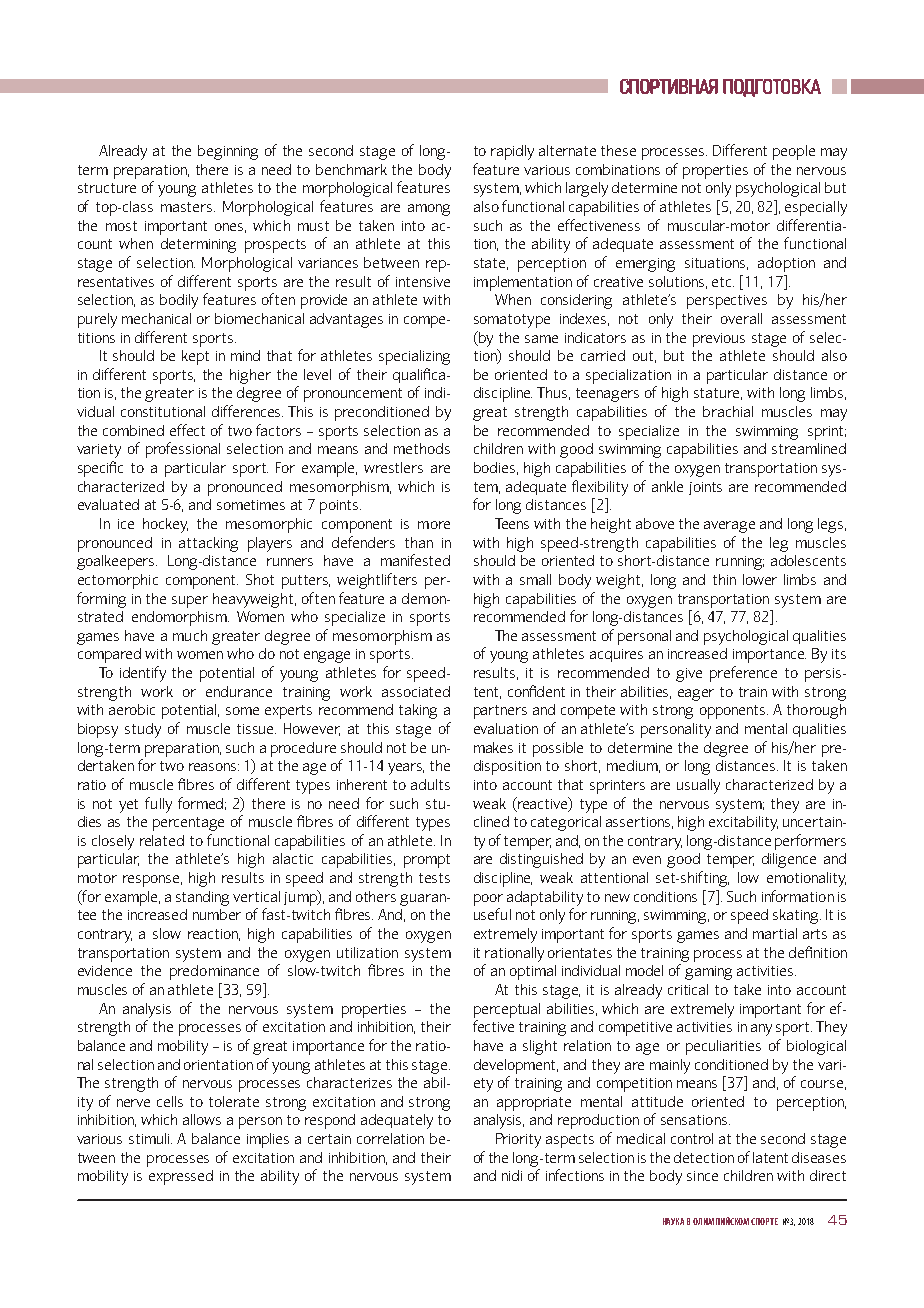  Describe the element at coordinates (202, 898) in the document. I see `standing` at that location.
